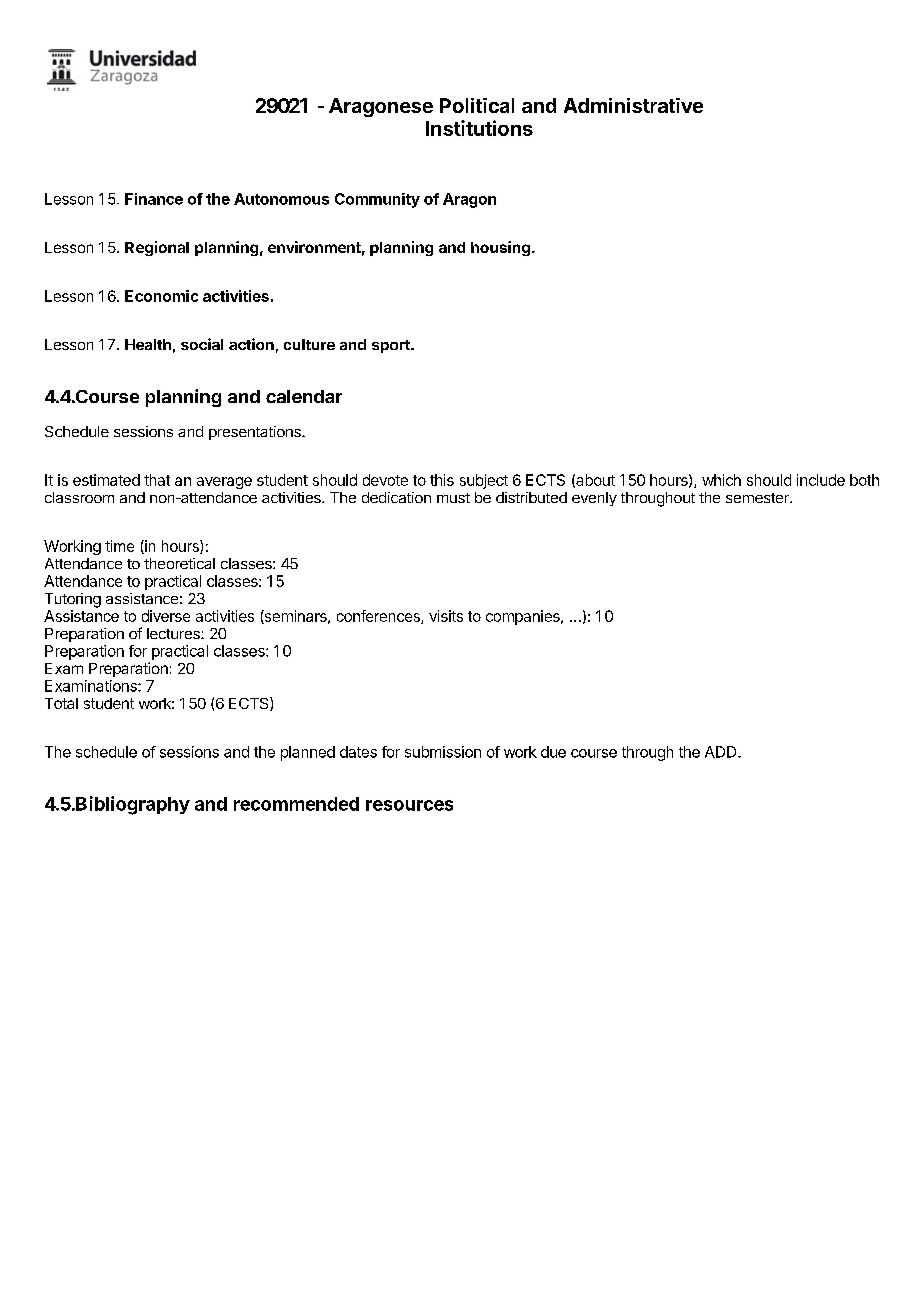  What do you see at coordinates (154, 199) in the document?
I see `Finance` at bounding box center [154, 199].
